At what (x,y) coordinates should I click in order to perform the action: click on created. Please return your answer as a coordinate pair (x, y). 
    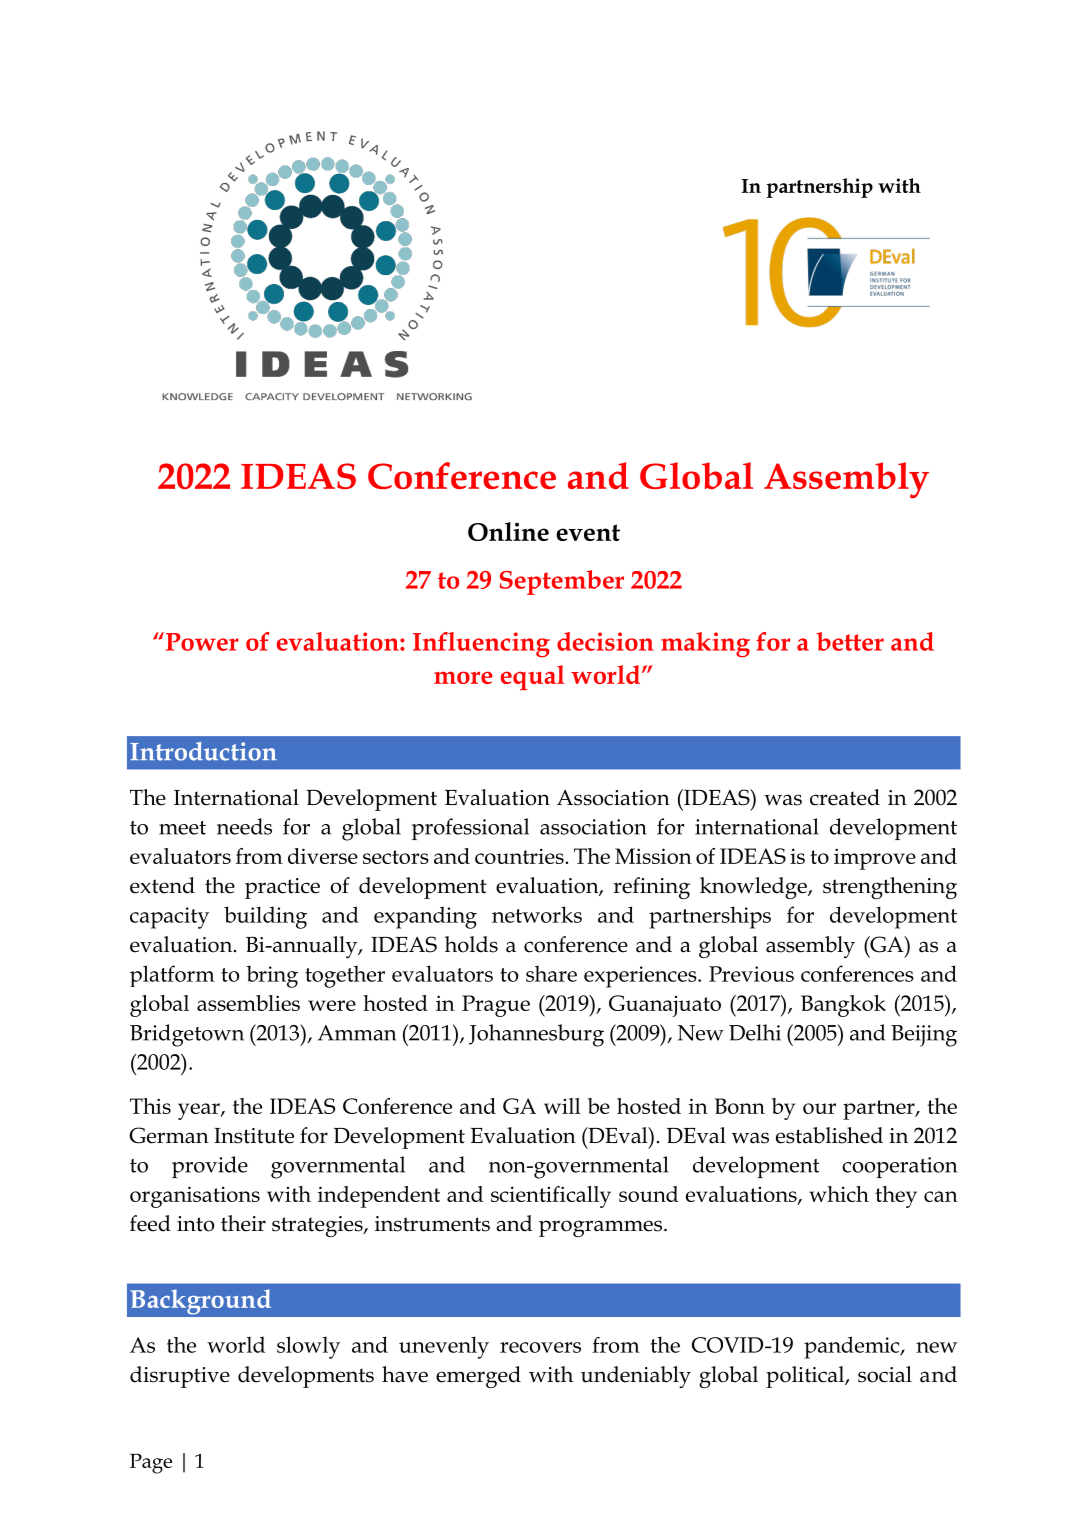
    Looking at the image, I should click on (845, 797).
